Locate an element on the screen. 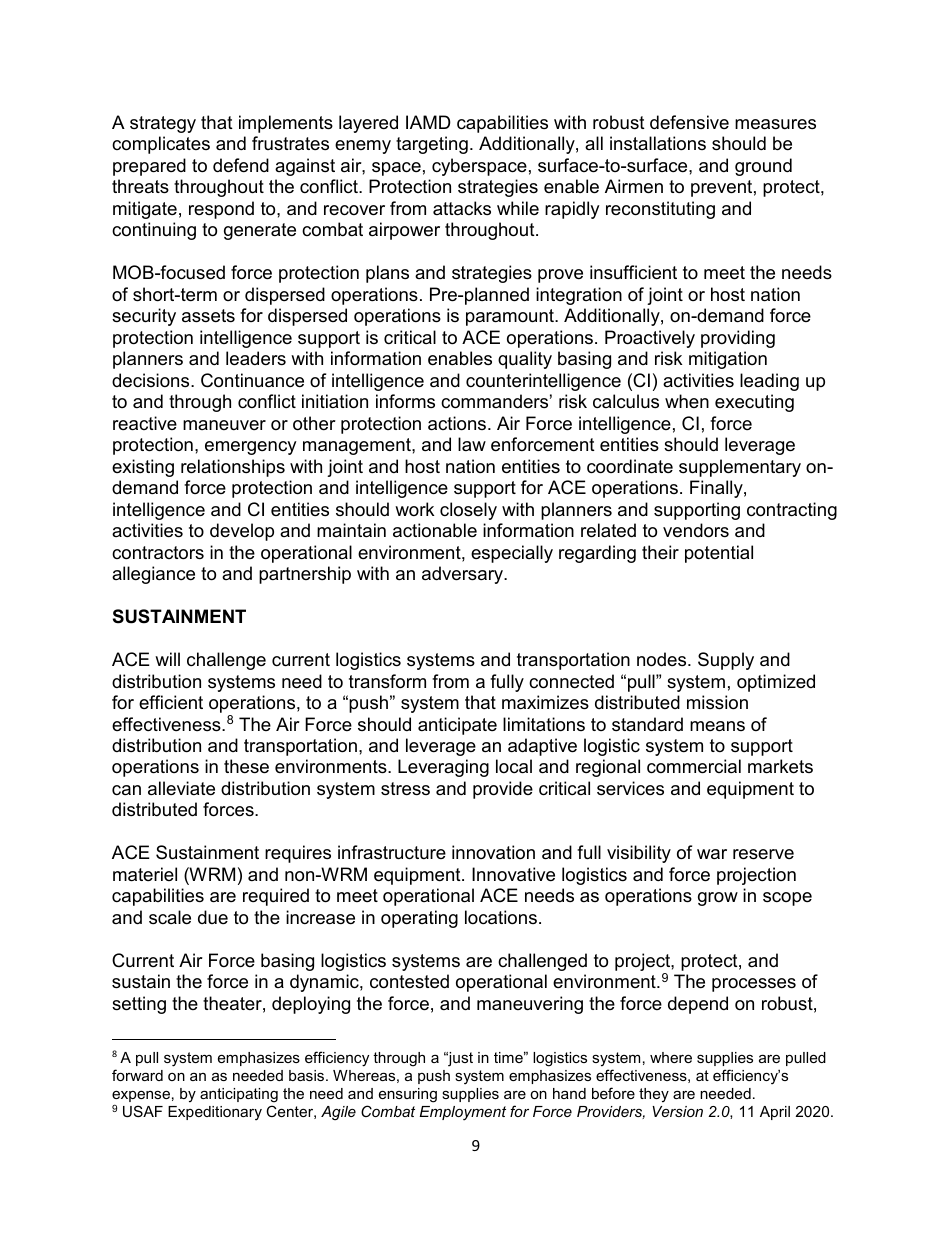 The height and width of the screenshot is (1233, 952). relationships is located at coordinates (233, 468).
